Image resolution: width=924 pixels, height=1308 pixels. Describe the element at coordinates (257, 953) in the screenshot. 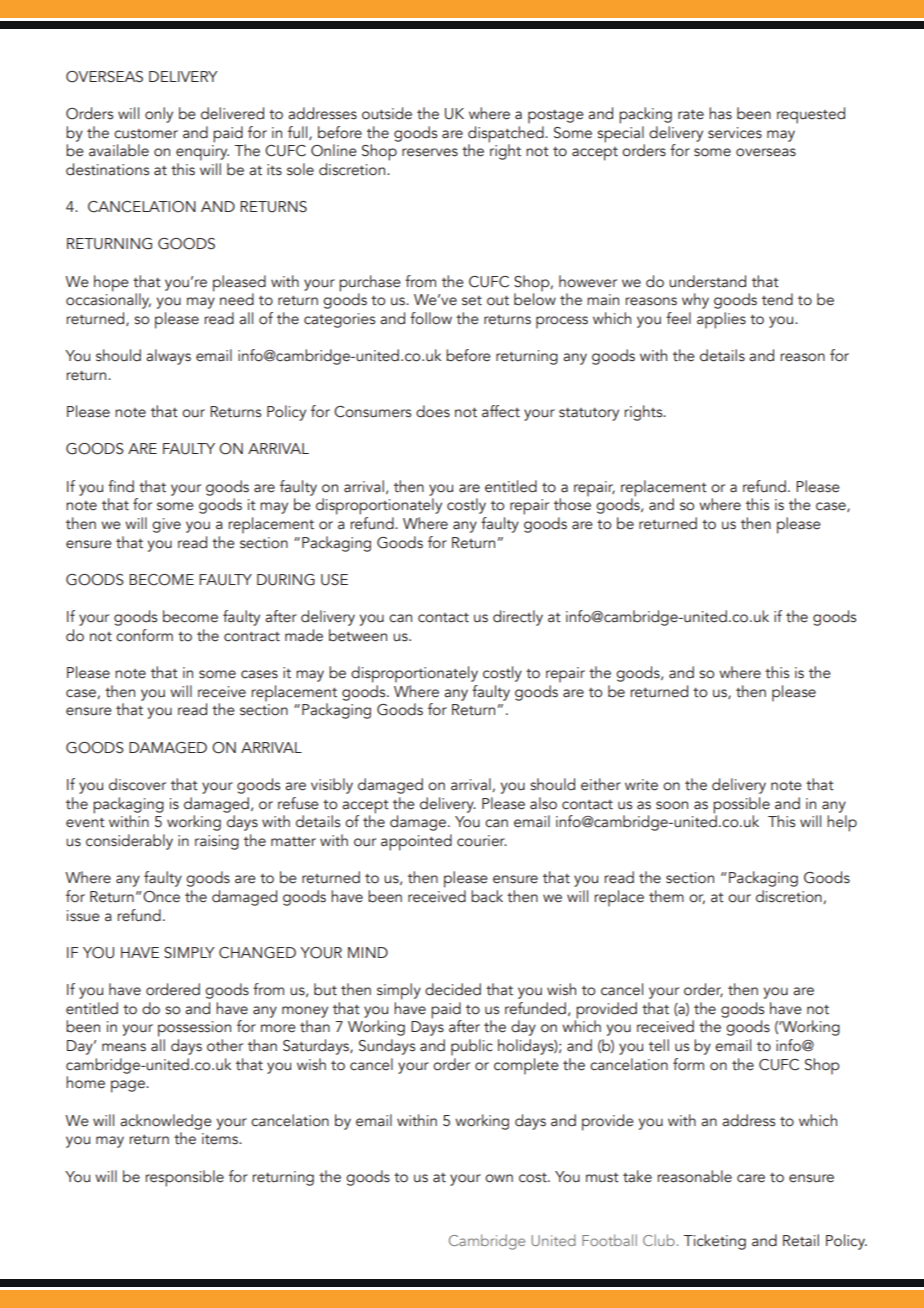

I see `CHANGED` at that location.
